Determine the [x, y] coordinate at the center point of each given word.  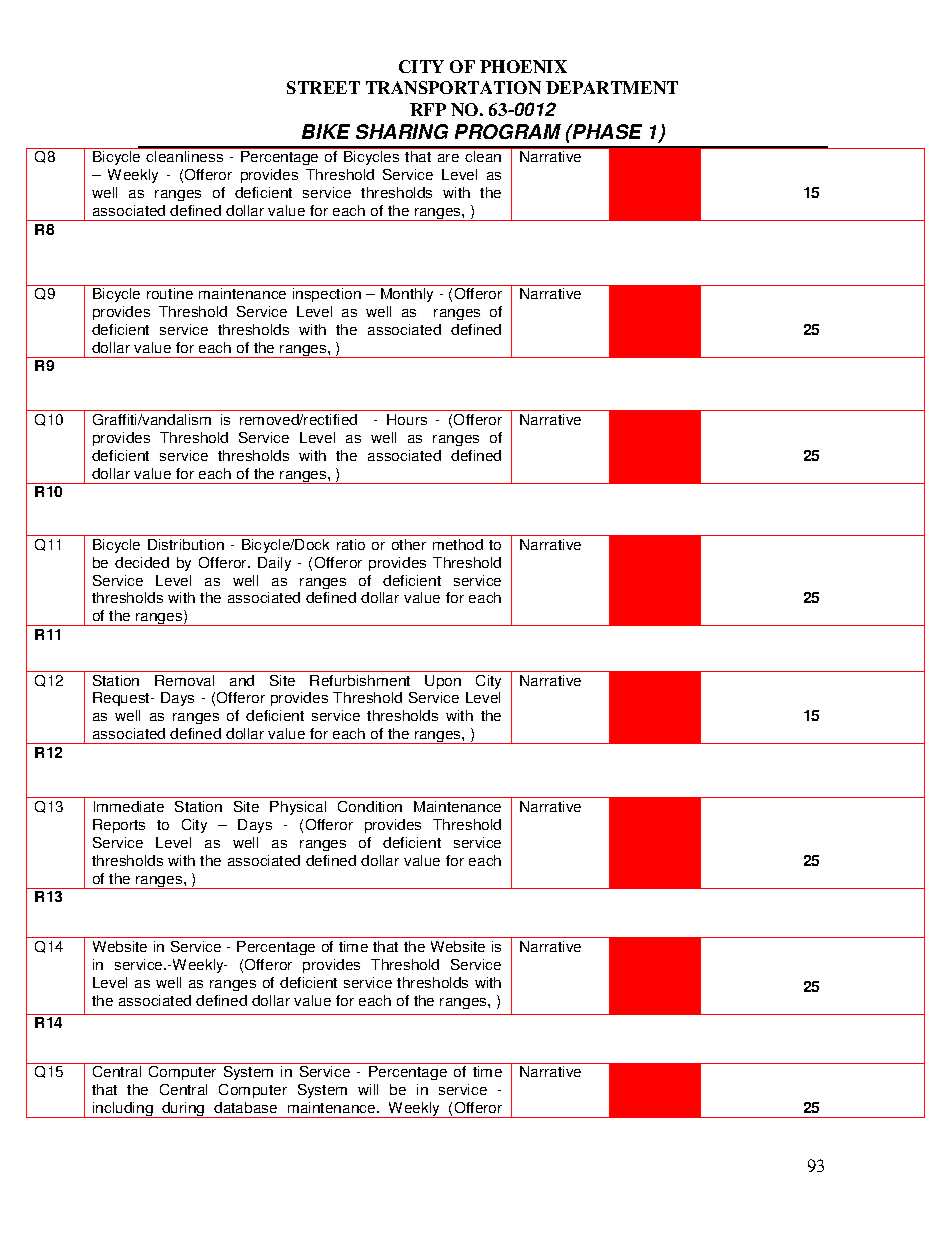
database [245, 1107]
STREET [323, 87]
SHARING [402, 131]
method [458, 544]
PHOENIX [523, 66]
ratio [351, 544]
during [183, 1110]
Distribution [186, 544]
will [368, 1089]
